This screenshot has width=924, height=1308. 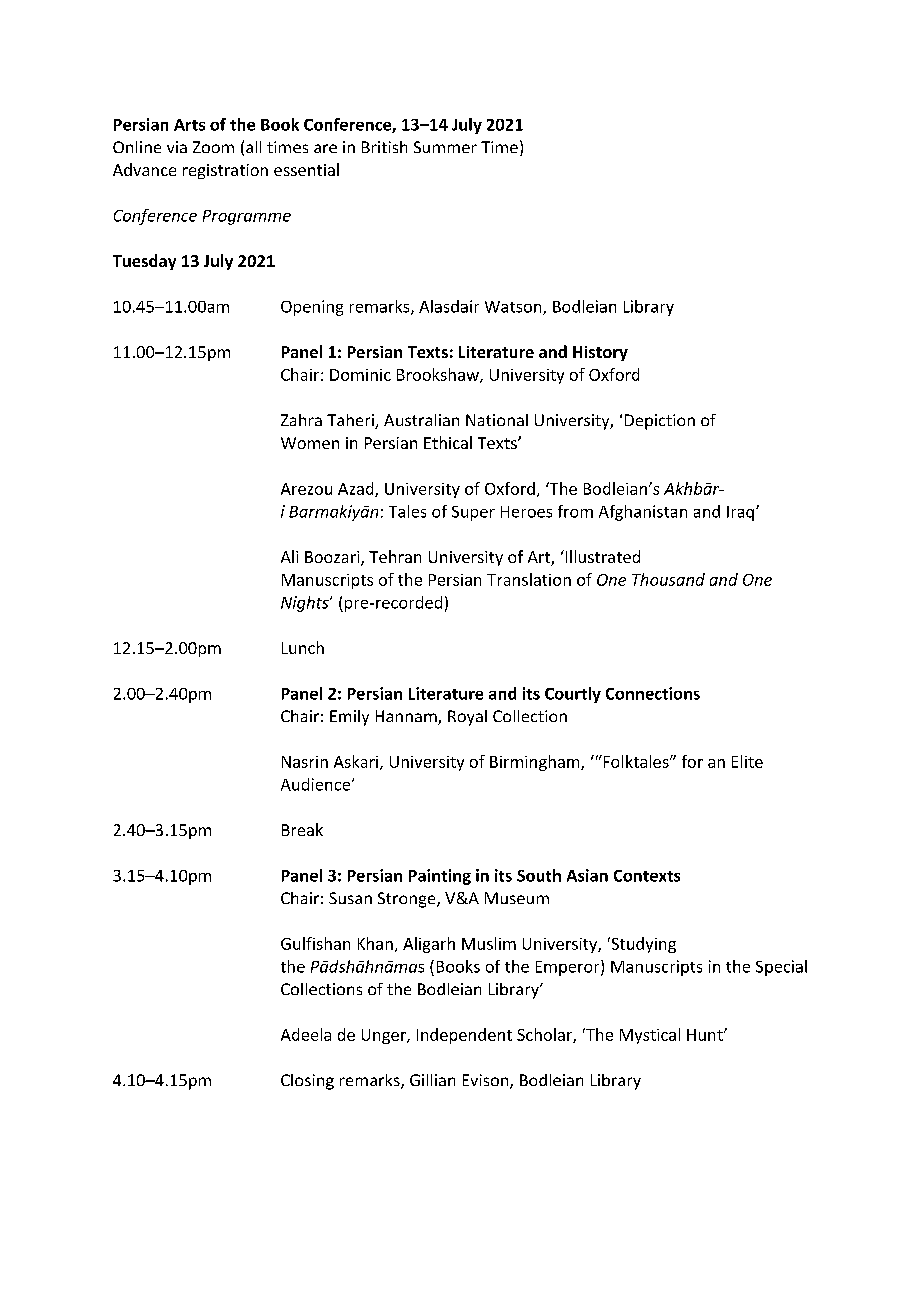 I want to click on Elite, so click(x=747, y=761).
